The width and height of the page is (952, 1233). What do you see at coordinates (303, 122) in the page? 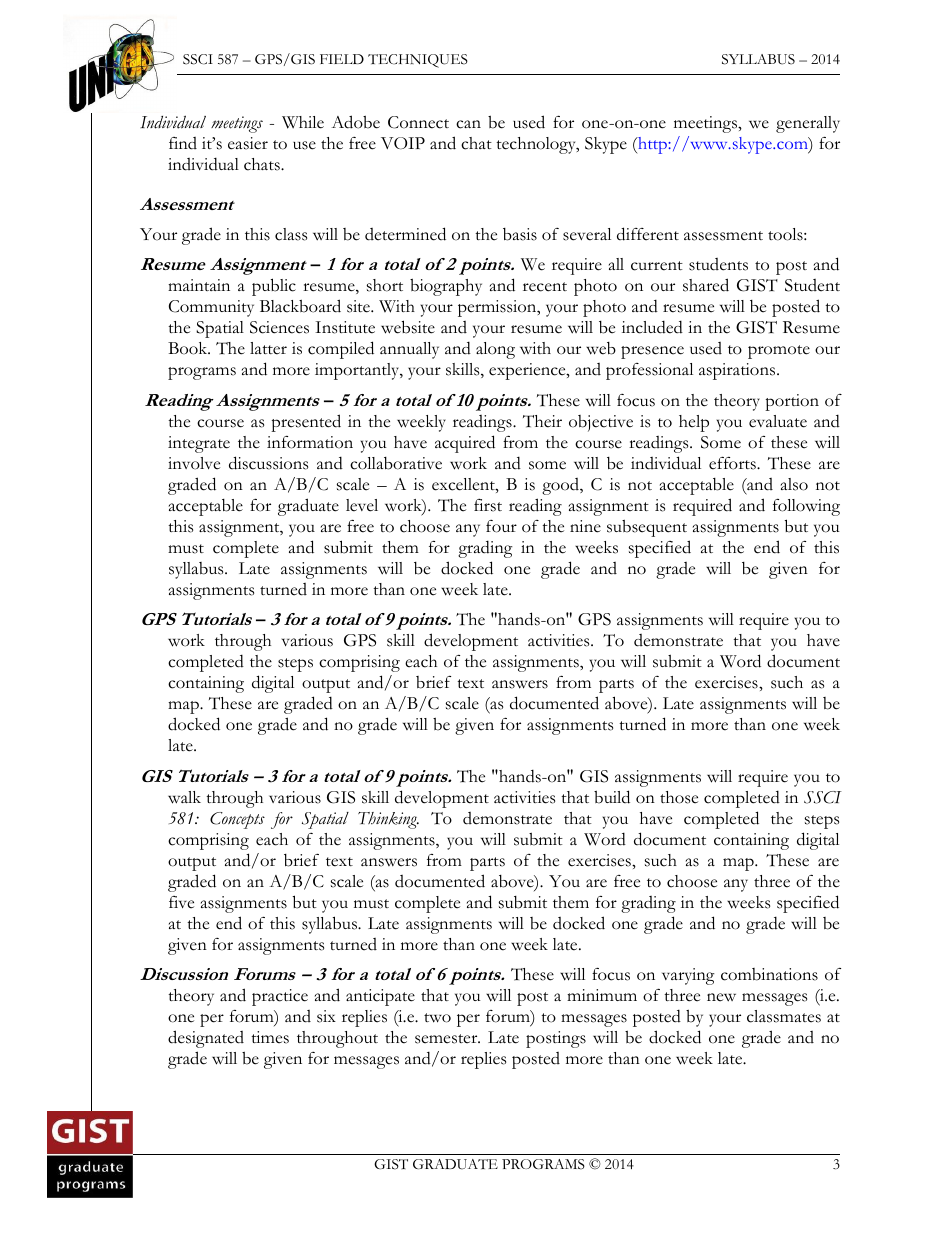
I see `While` at bounding box center [303, 122].
